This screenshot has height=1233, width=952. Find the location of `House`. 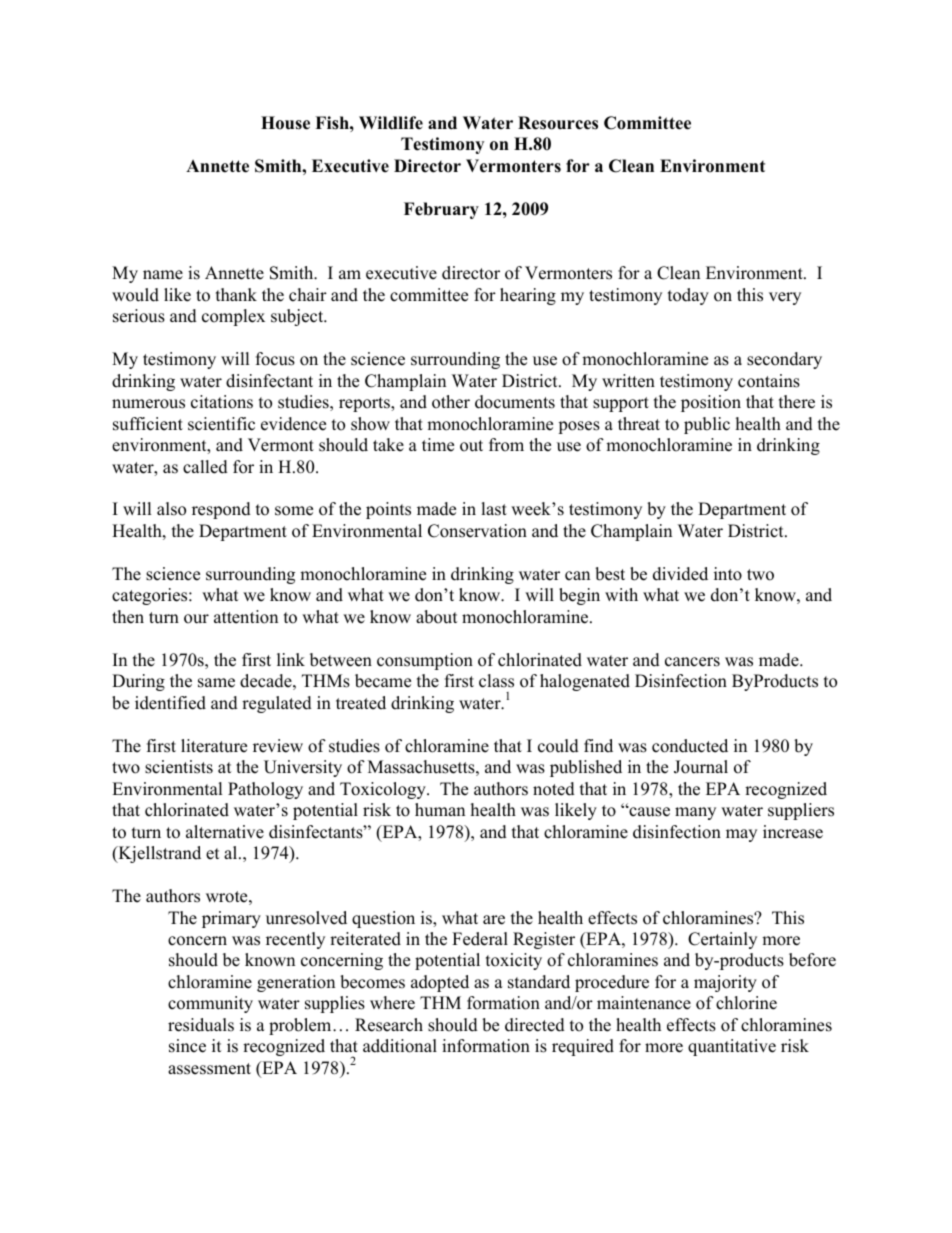

House is located at coordinates (285, 123).
